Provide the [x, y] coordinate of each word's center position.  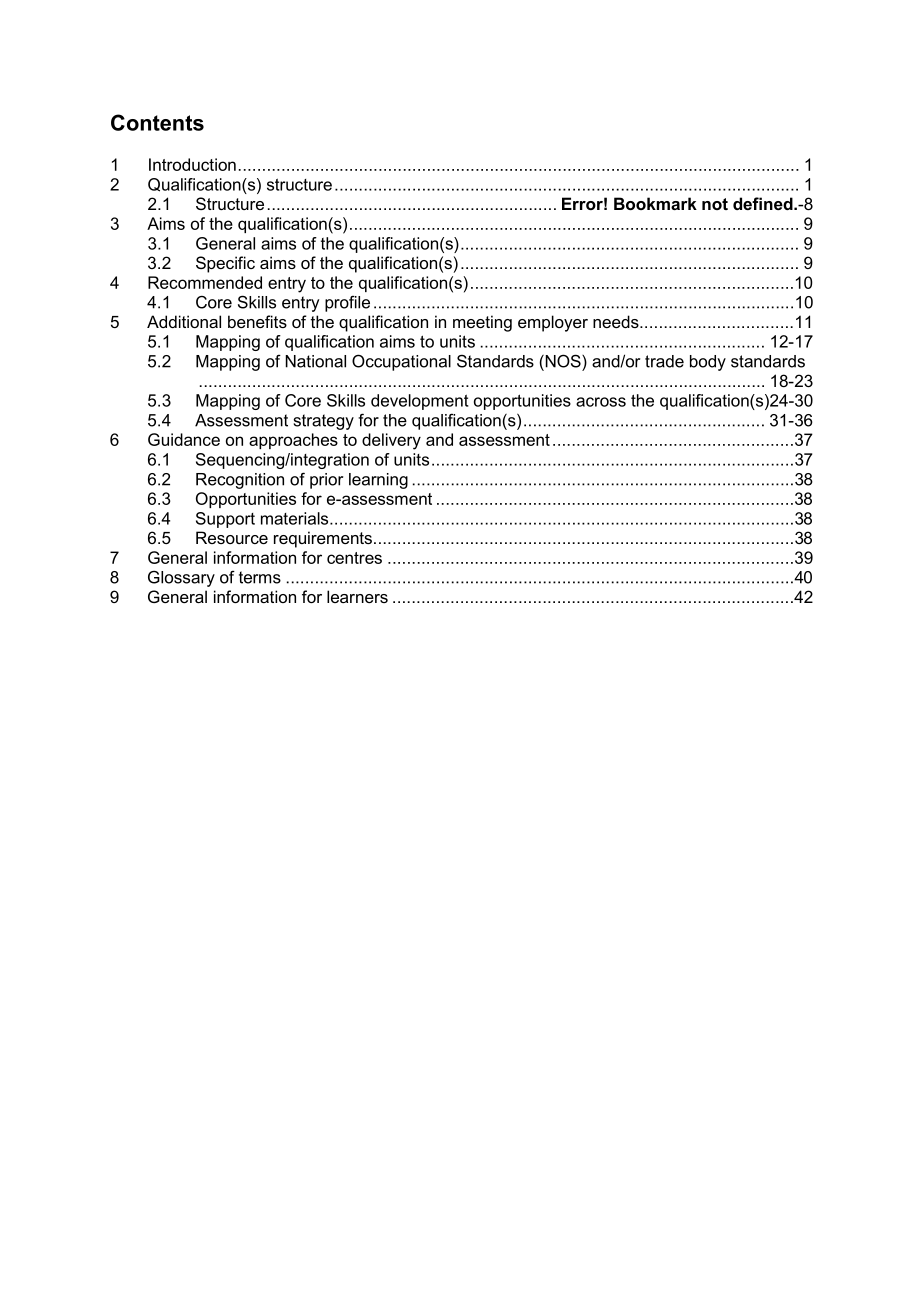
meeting [482, 323]
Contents [157, 122]
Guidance [184, 439]
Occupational [401, 362]
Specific [225, 264]
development [420, 402]
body [708, 363]
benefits [257, 321]
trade [664, 361]
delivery [391, 441]
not [715, 204]
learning [378, 481]
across [601, 402]
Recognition [240, 481]
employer [553, 323]
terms [260, 577]
